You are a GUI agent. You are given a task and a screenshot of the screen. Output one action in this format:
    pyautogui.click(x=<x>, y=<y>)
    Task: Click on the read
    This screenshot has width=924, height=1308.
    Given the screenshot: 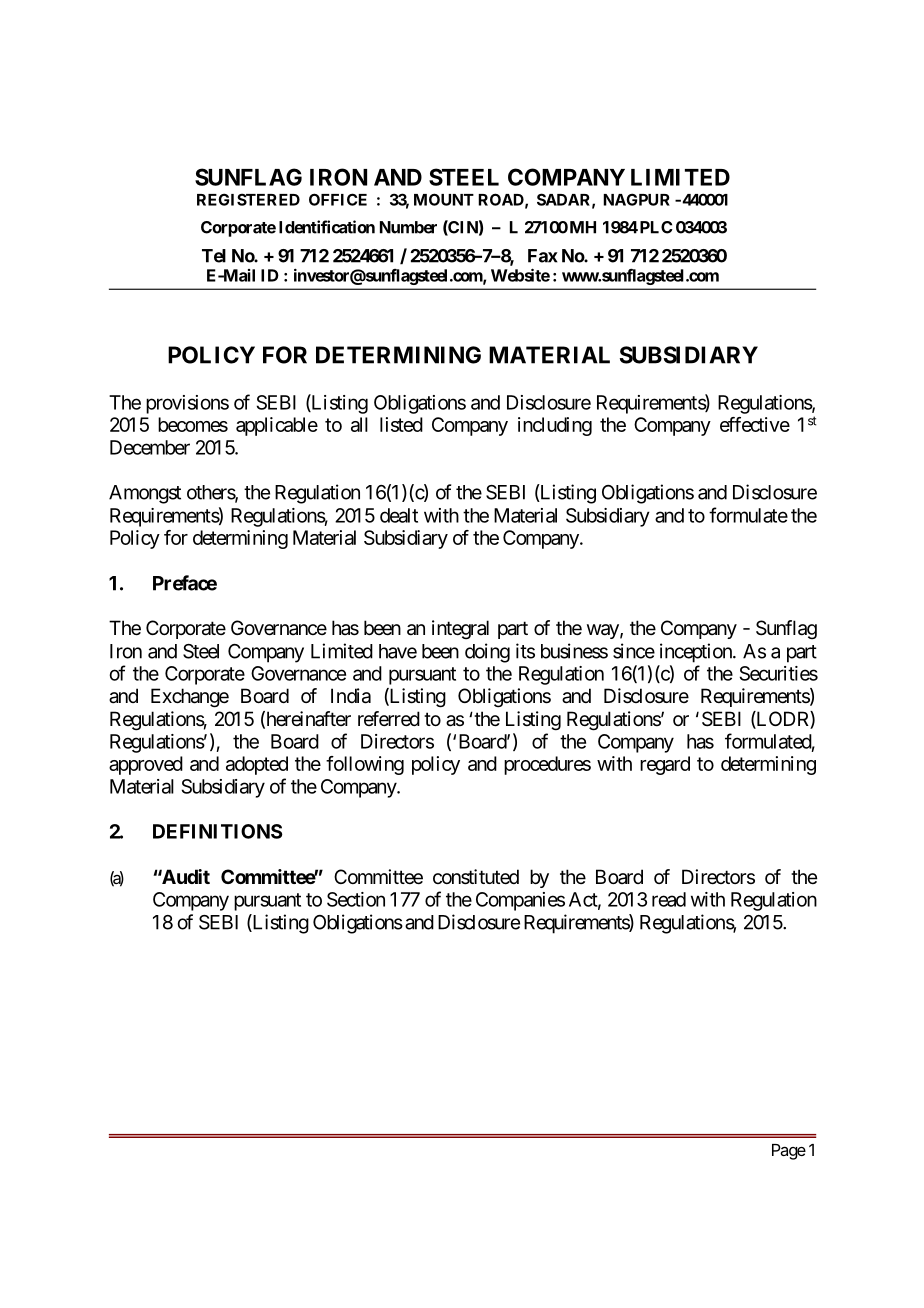 What is the action you would take?
    pyautogui.click(x=669, y=899)
